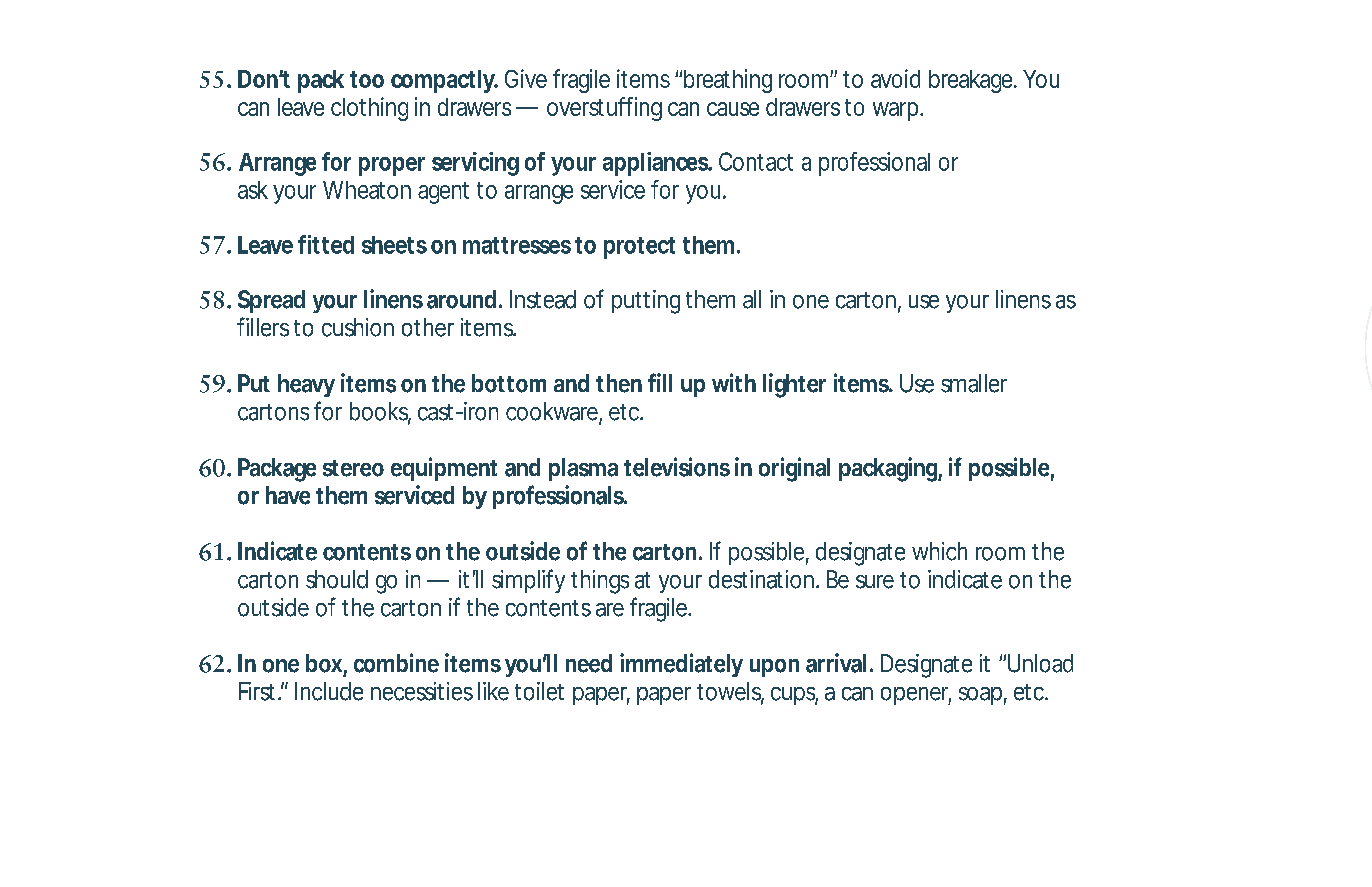 The height and width of the screenshot is (887, 1372). What do you see at coordinates (600, 582) in the screenshot?
I see `things` at bounding box center [600, 582].
